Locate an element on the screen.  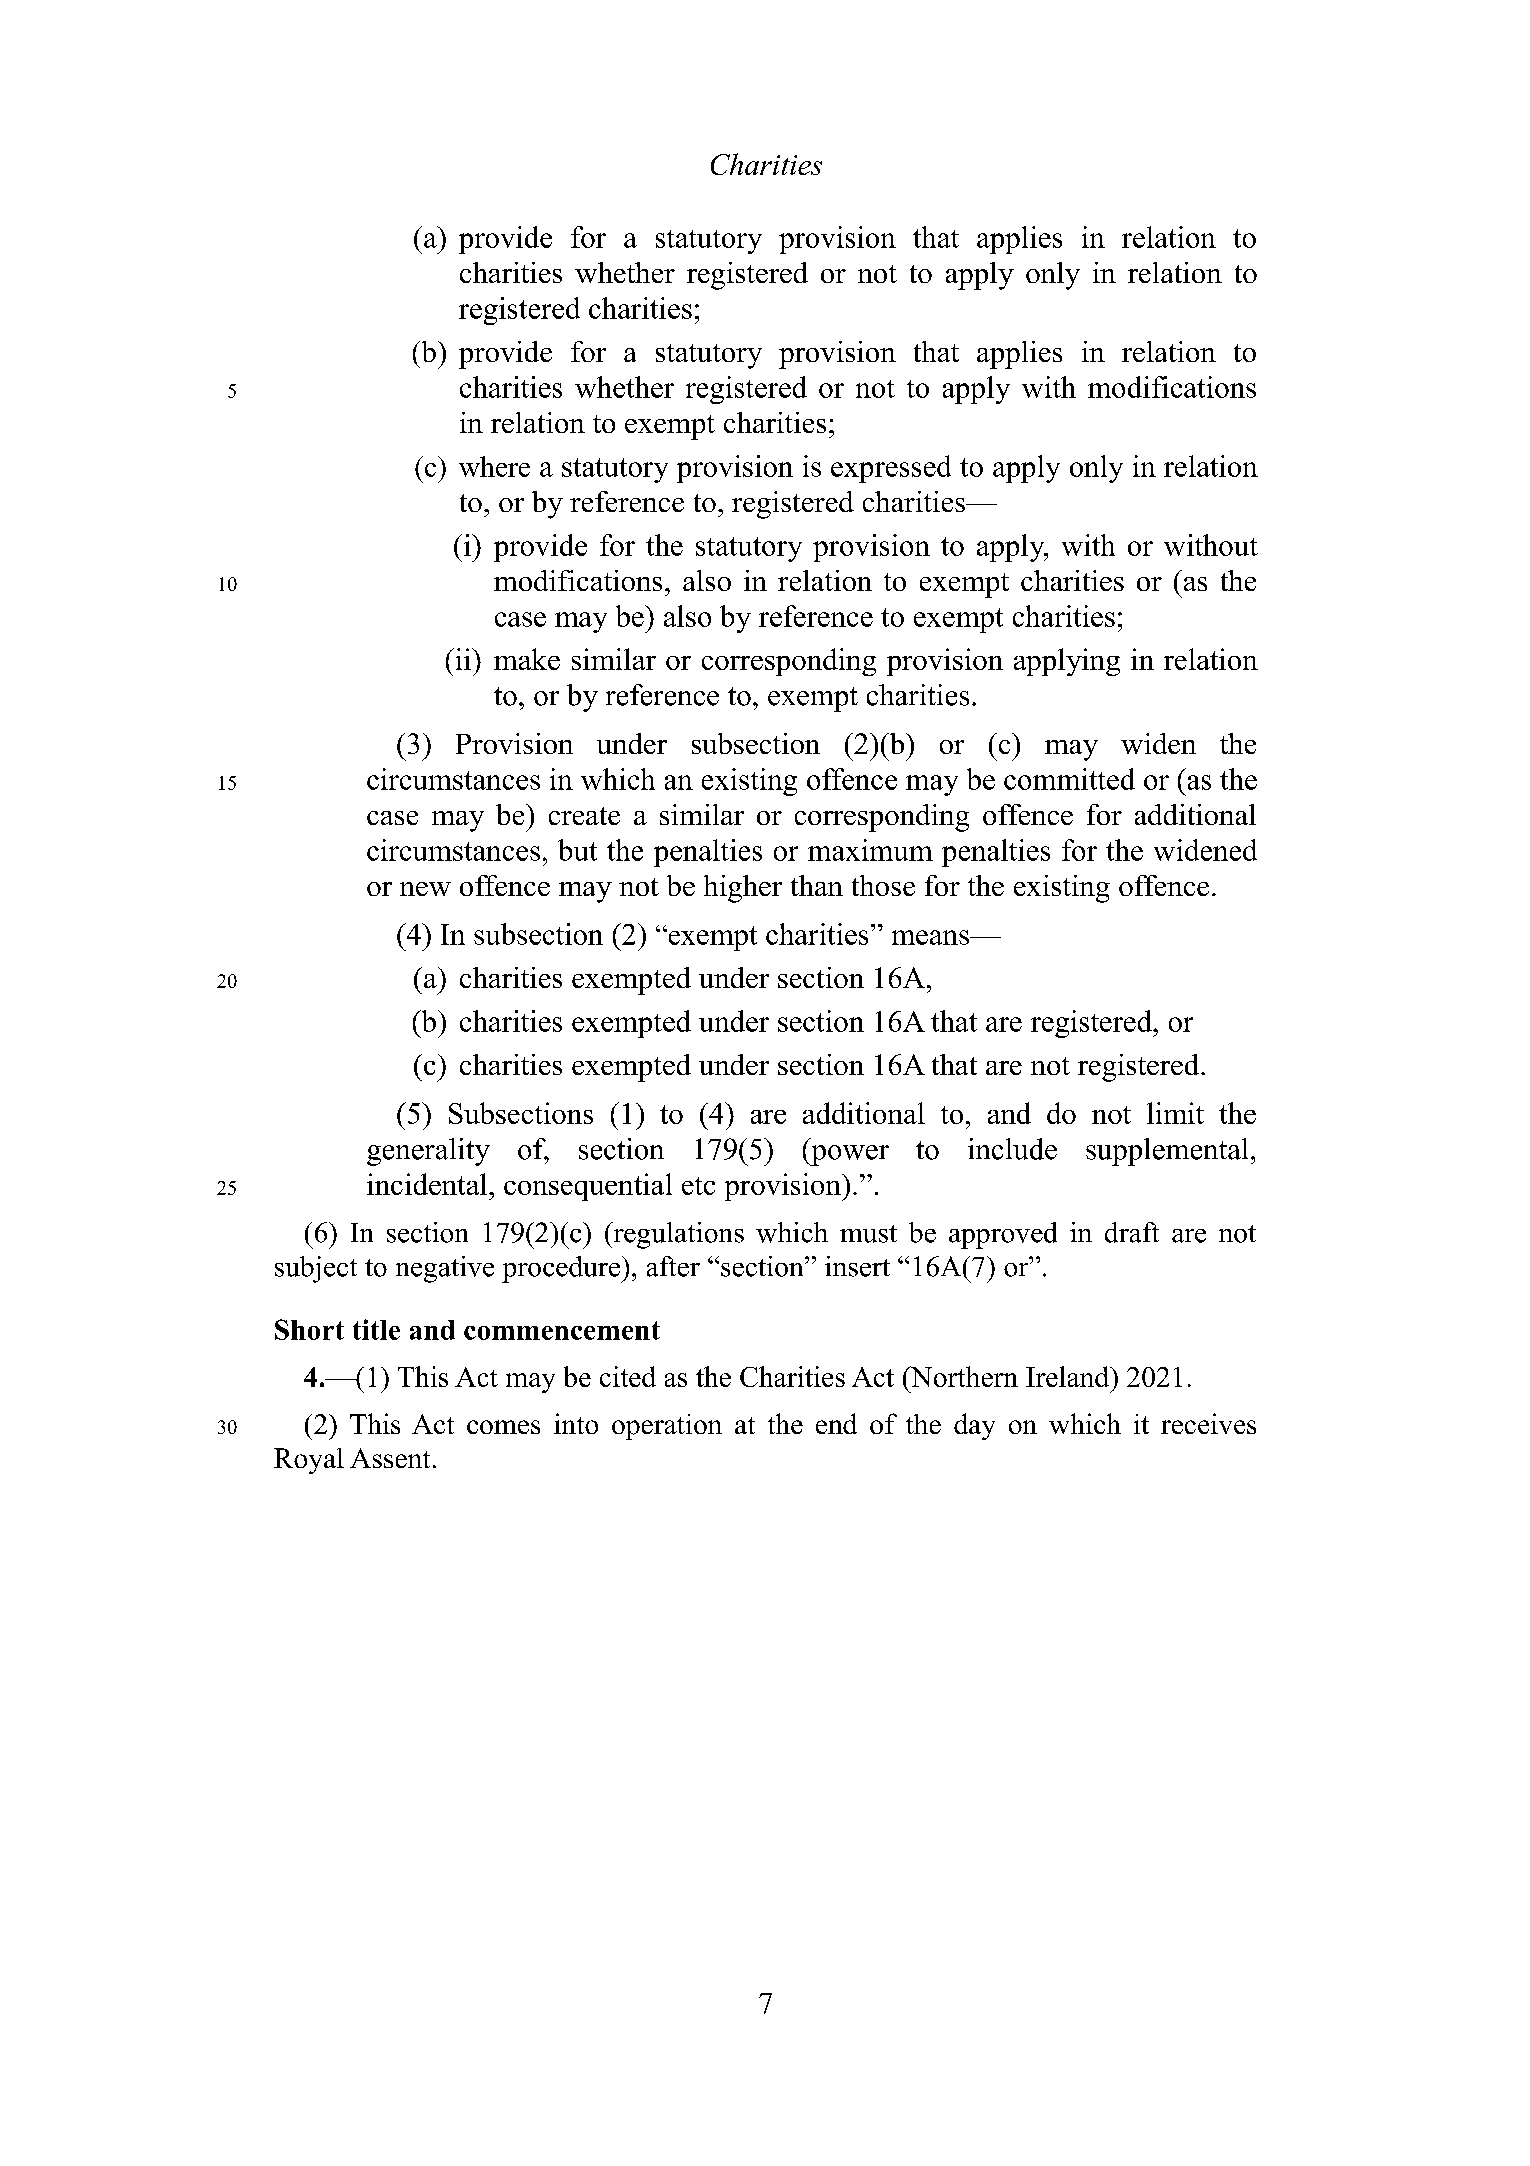
Ireland is located at coordinates (1069, 1376).
